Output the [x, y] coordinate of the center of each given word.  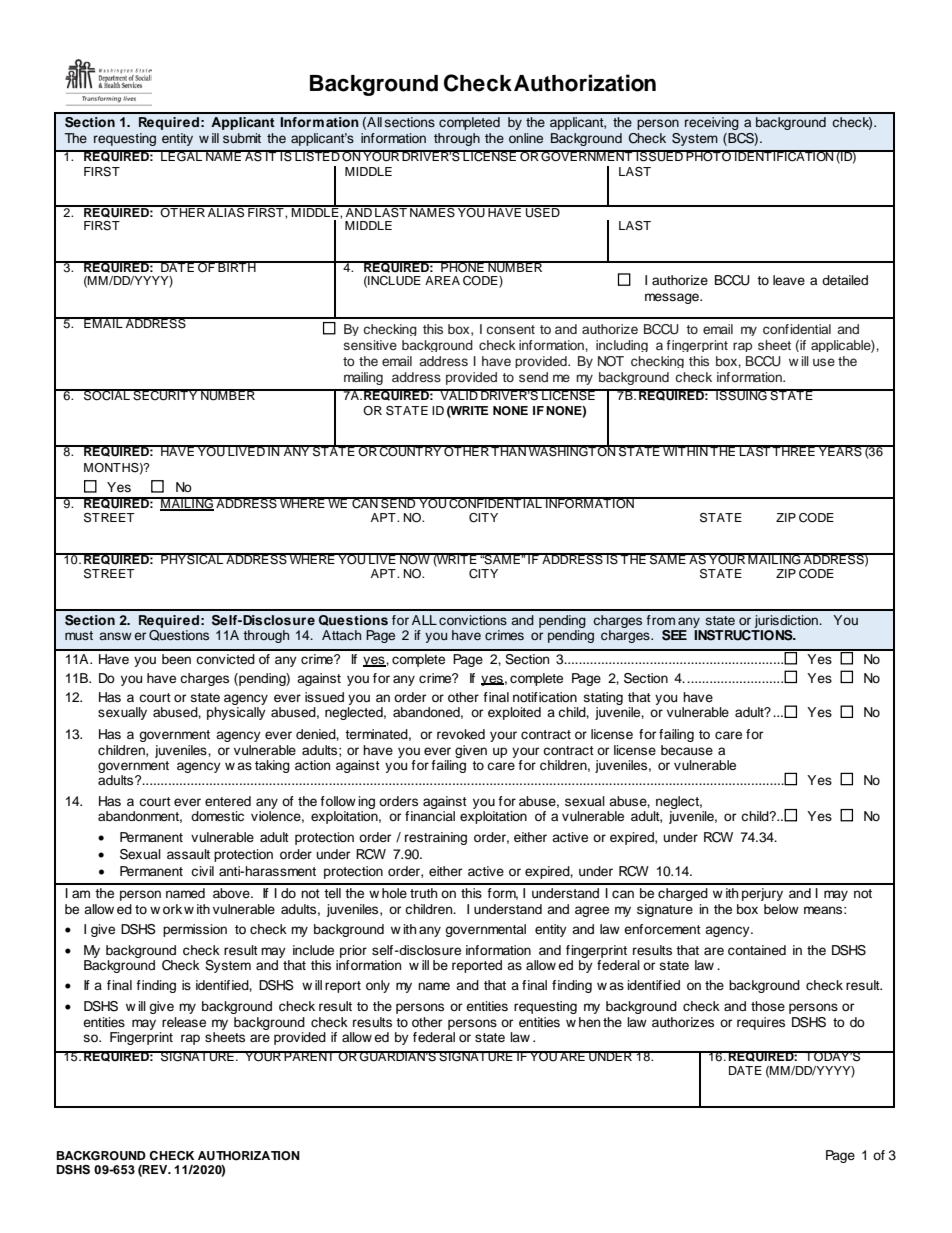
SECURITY [165, 395]
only [378, 986]
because [687, 750]
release [184, 1022]
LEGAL [182, 155]
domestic [217, 816]
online [526, 138]
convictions [473, 620]
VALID [459, 394]
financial [430, 814]
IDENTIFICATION [784, 155]
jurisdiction [786, 623]
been [176, 659]
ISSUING [741, 395]
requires [761, 1023]
